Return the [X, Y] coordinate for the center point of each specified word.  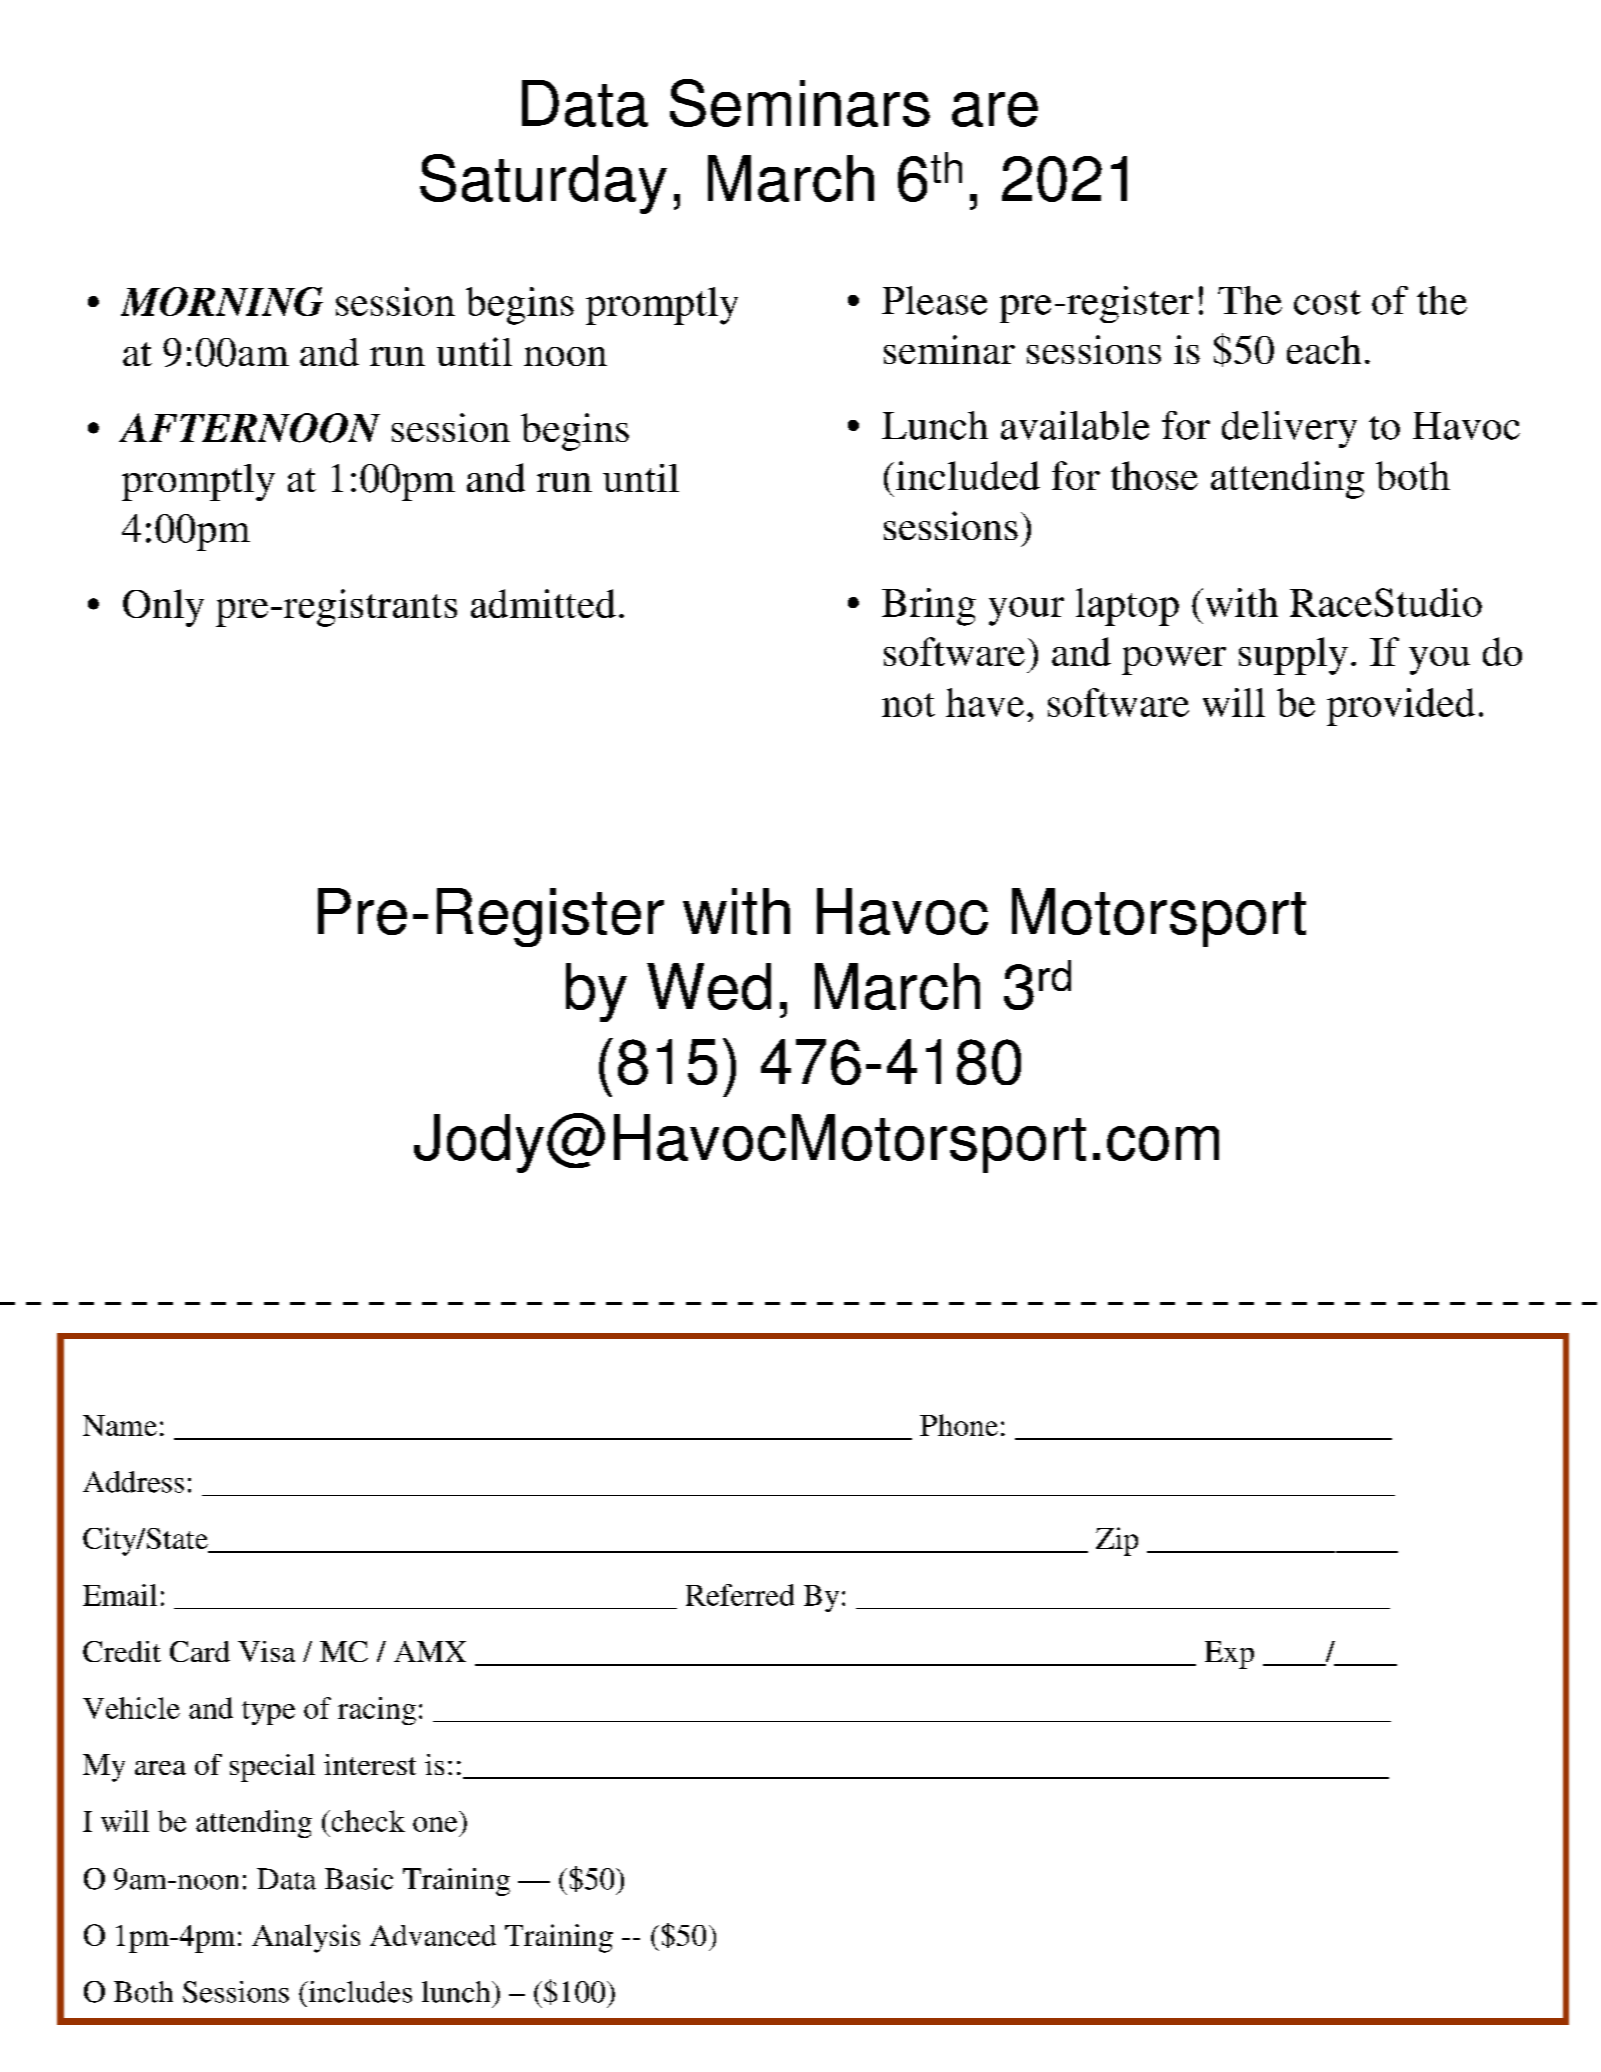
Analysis [306, 1938]
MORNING [222, 301]
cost [1327, 302]
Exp [1229, 1655]
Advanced [433, 1935]
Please [934, 300]
